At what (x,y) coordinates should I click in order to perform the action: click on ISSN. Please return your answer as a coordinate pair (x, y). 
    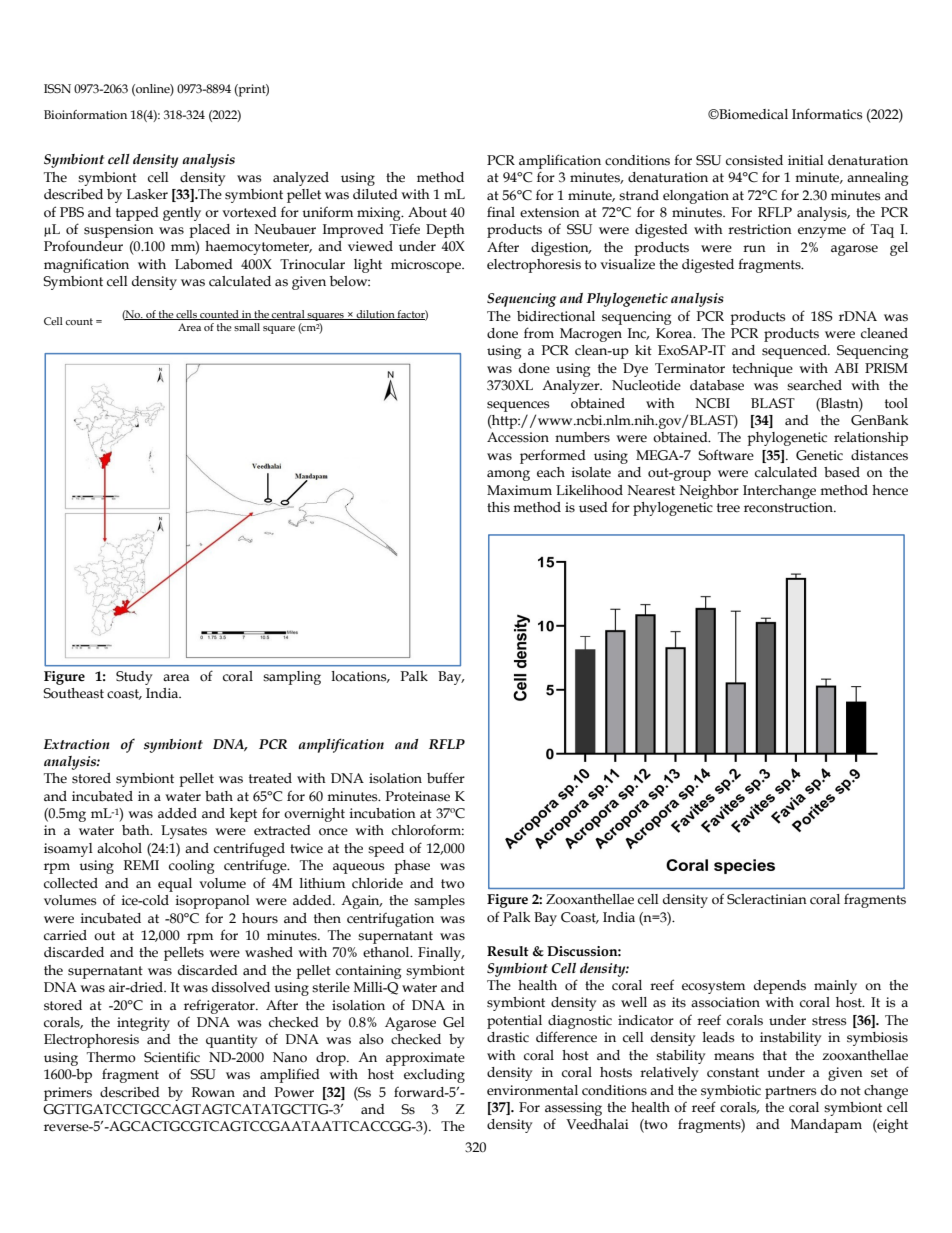
    Looking at the image, I should click on (57, 89).
